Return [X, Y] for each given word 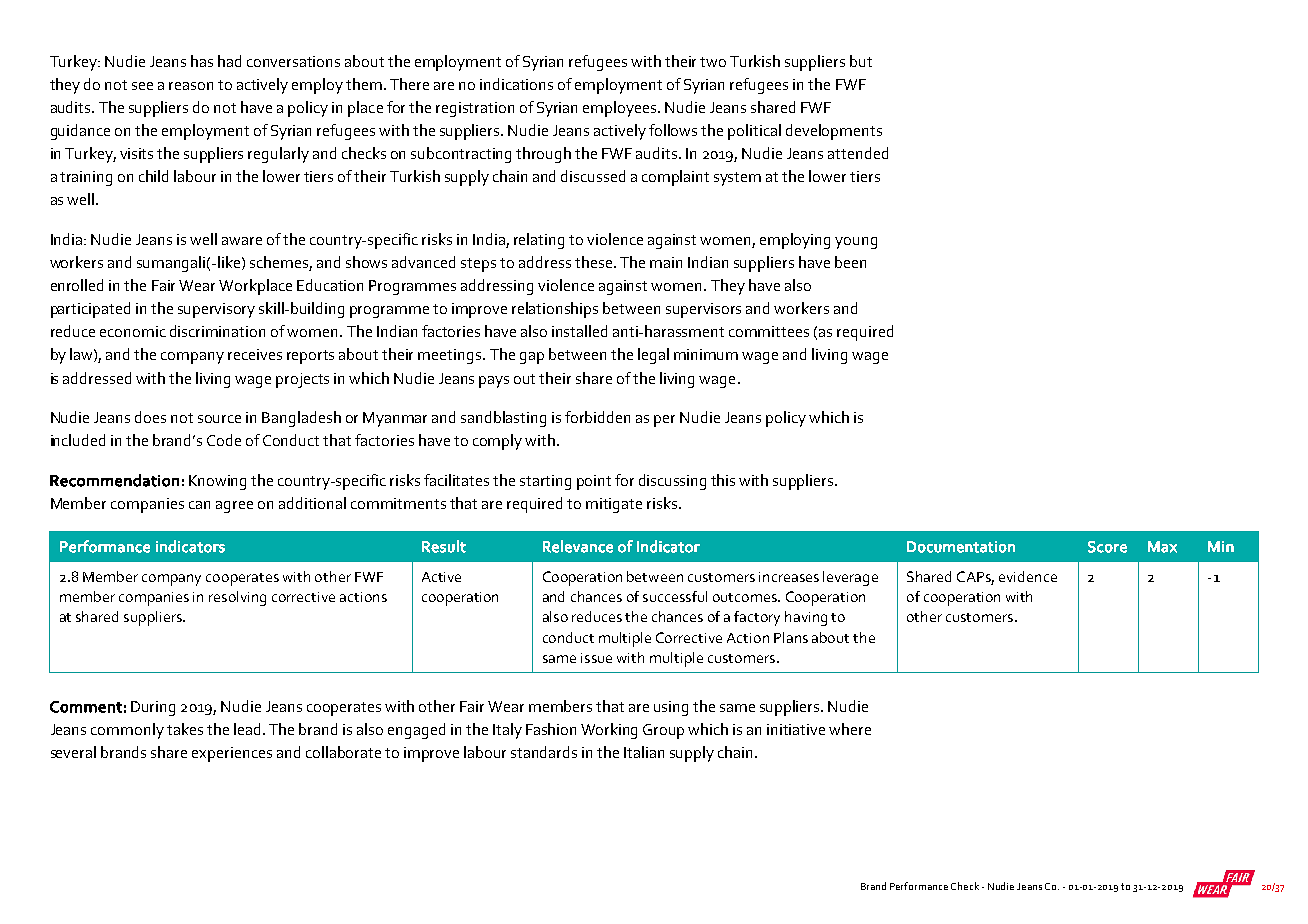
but [861, 61]
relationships [555, 310]
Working [609, 731]
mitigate [614, 505]
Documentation [961, 547]
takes [185, 729]
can [199, 505]
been [850, 262]
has [202, 61]
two [713, 62]
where [850, 729]
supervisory [216, 310]
